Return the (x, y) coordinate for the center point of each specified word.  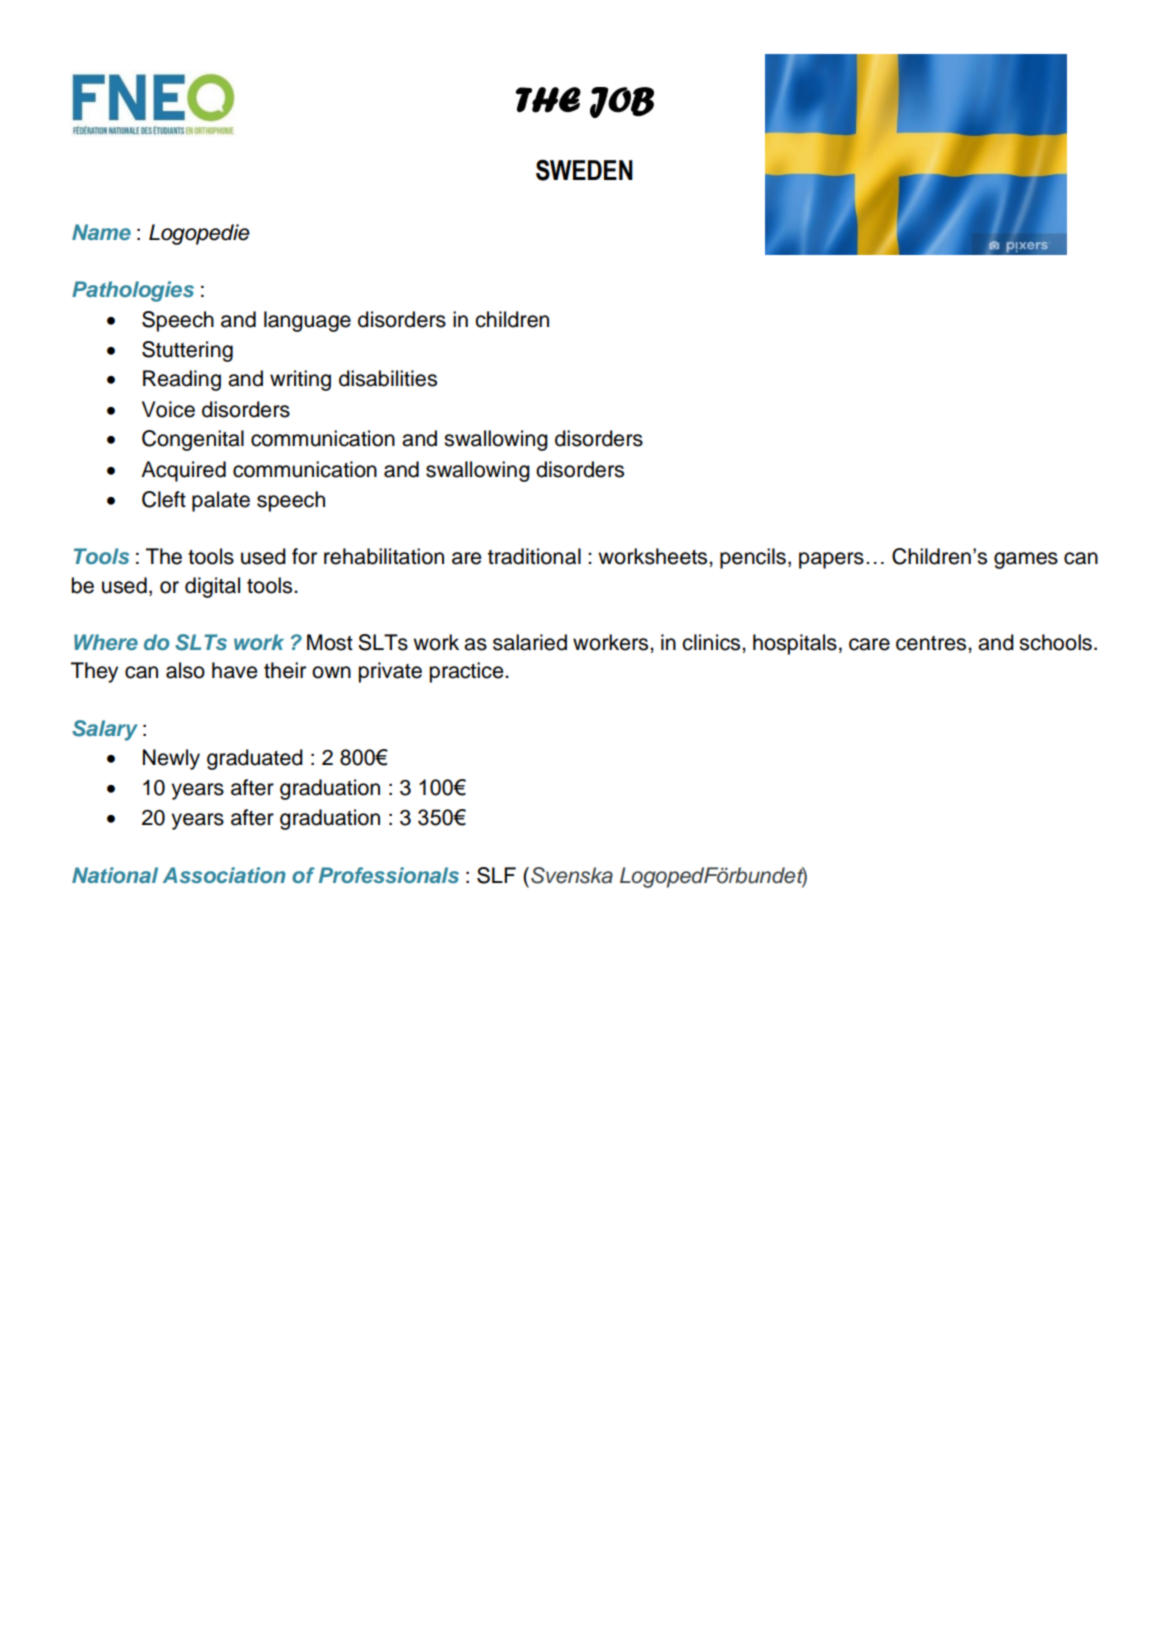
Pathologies (133, 291)
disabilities (388, 378)
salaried (530, 642)
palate (221, 501)
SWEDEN (584, 170)
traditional (534, 556)
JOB (622, 102)
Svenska (572, 875)
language (307, 321)
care (869, 644)
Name (101, 232)
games (1026, 560)
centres (932, 643)
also (185, 670)
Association (224, 875)
